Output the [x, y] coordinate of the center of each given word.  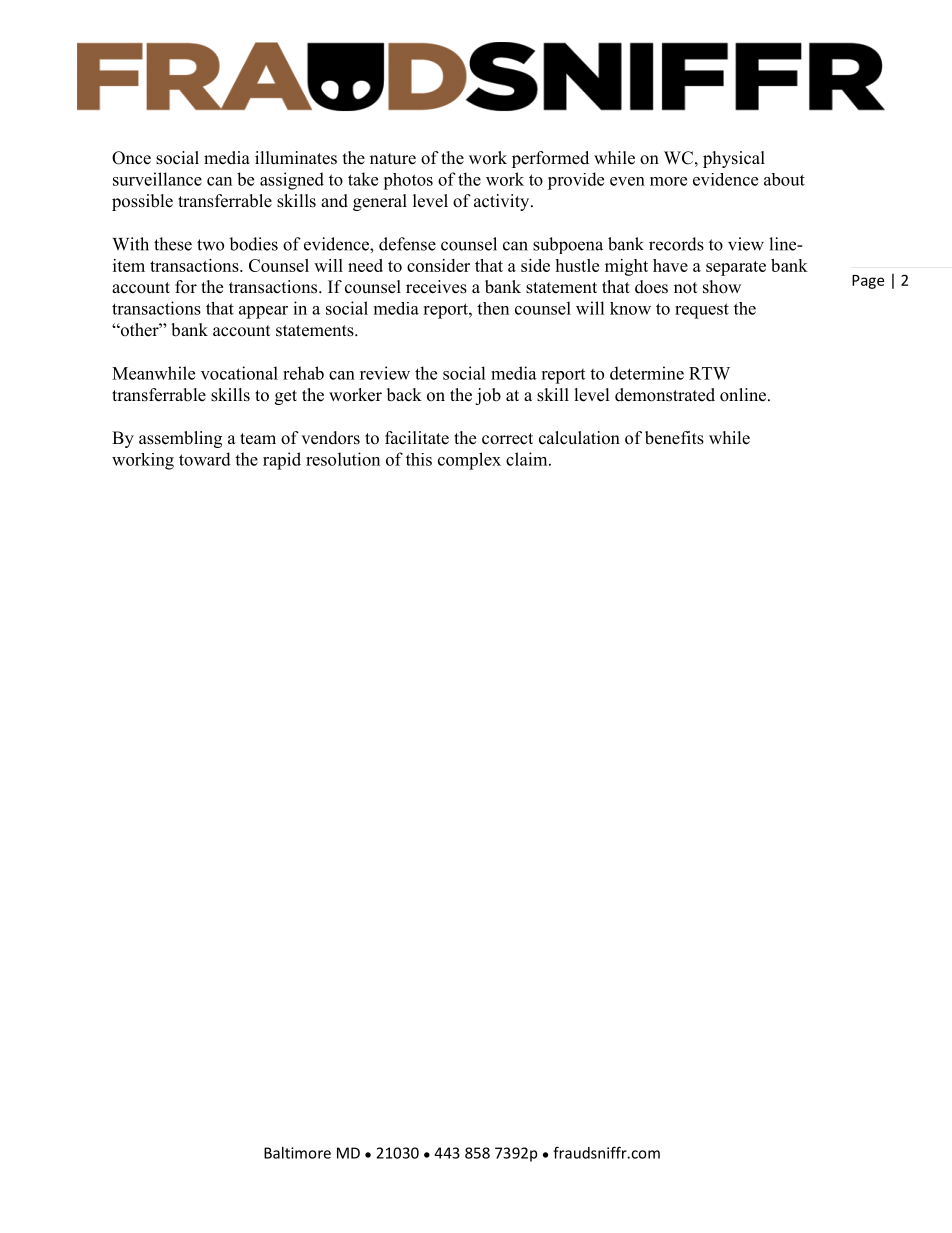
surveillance [157, 179]
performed [550, 159]
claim [528, 459]
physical [734, 159]
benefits [674, 438]
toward [205, 459]
